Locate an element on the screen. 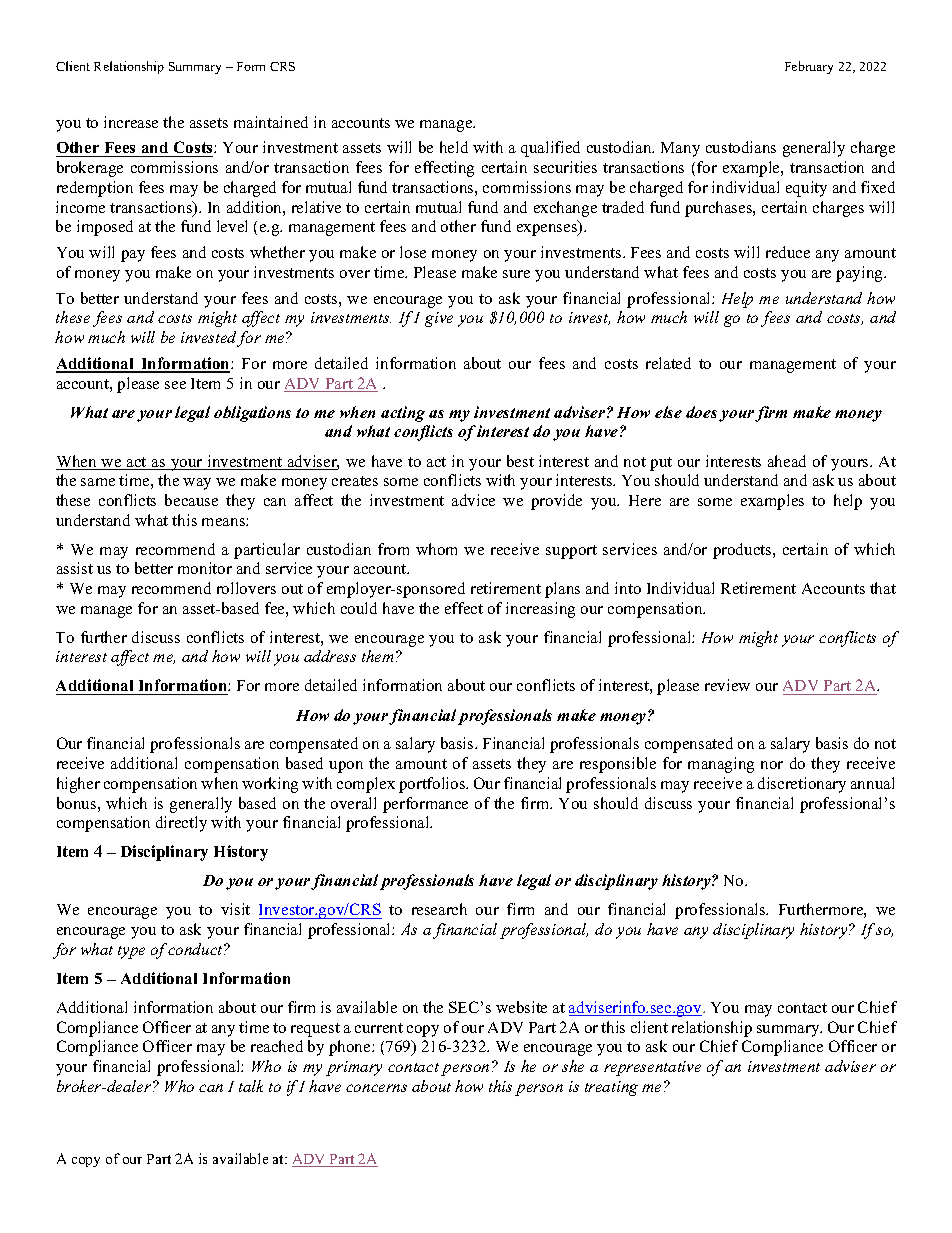 The height and width of the screenshot is (1233, 952). held is located at coordinates (454, 147).
